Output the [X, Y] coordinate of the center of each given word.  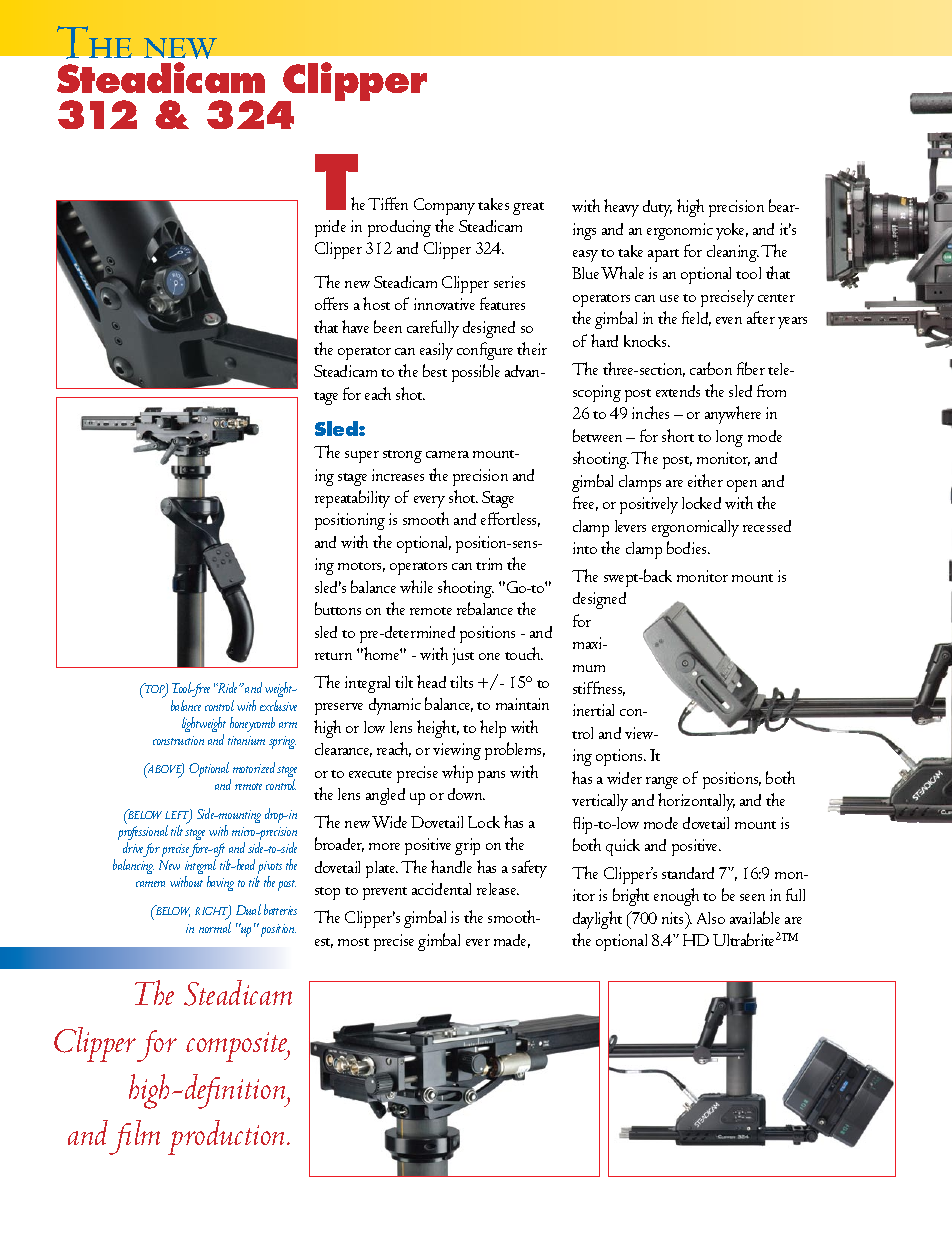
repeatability [352, 499]
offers [331, 303]
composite [238, 1047]
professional [143, 833]
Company [444, 206]
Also [711, 918]
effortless [510, 519]
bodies [688, 547]
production [228, 1137]
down [466, 794]
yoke [732, 231]
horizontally [696, 802]
